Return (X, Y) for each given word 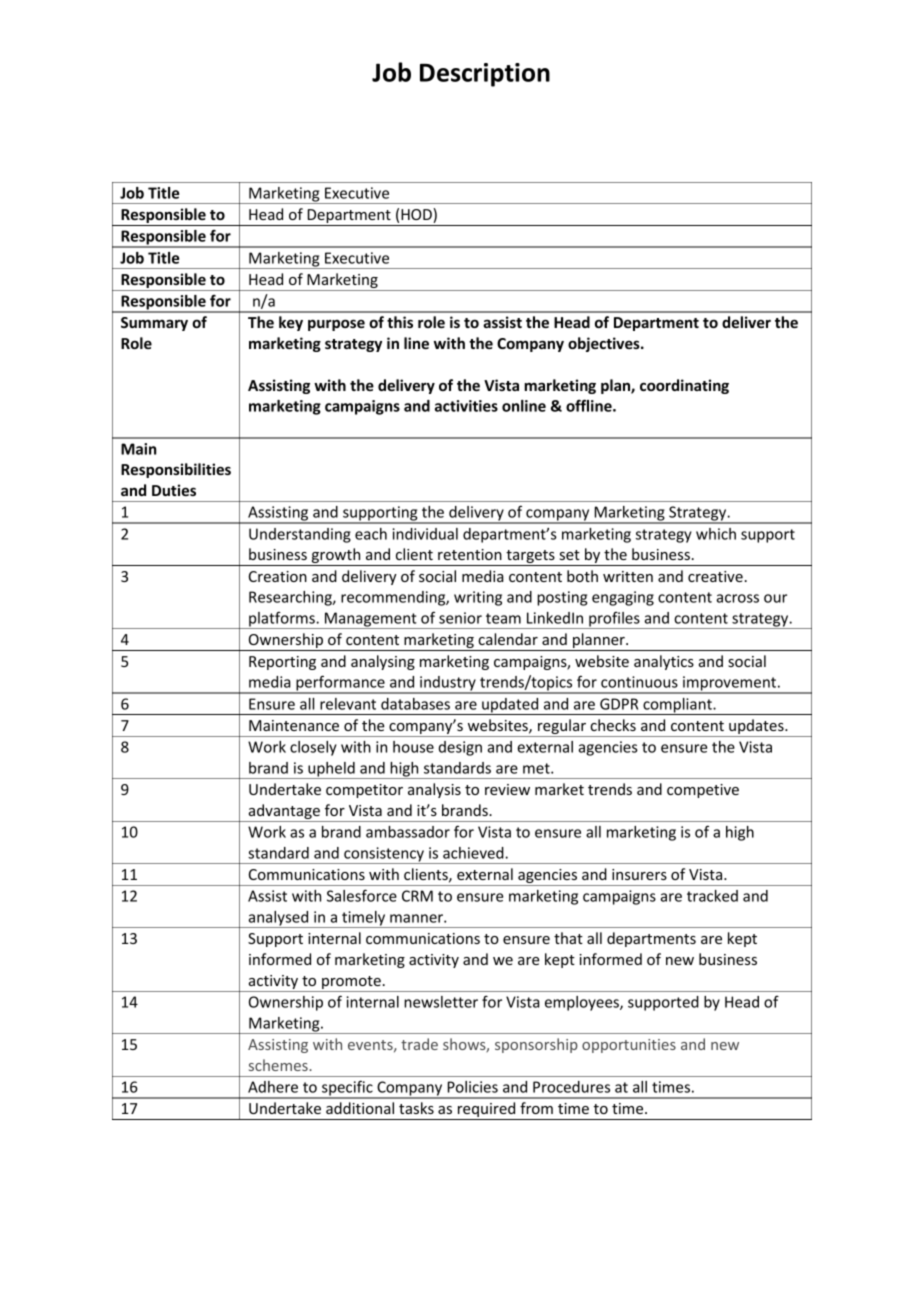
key (291, 323)
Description (485, 75)
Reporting (282, 663)
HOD (417, 215)
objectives (605, 344)
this (400, 322)
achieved (474, 853)
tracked (712, 896)
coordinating (684, 386)
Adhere (273, 1087)
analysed (278, 919)
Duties (174, 490)
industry (448, 684)
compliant (677, 706)
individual (425, 534)
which (716, 534)
